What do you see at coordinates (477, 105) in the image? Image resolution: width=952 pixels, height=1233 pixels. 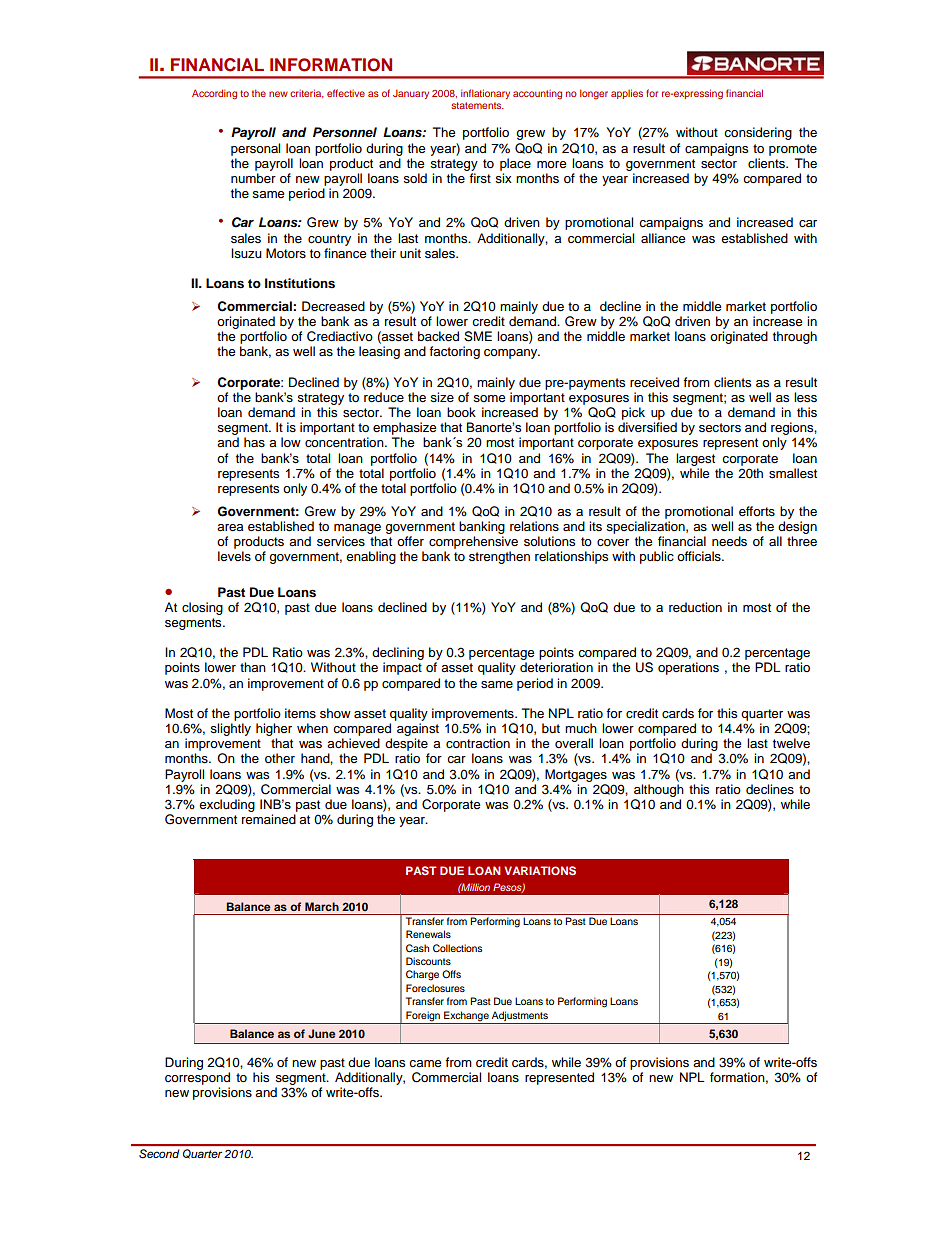 I see `statements` at bounding box center [477, 105].
